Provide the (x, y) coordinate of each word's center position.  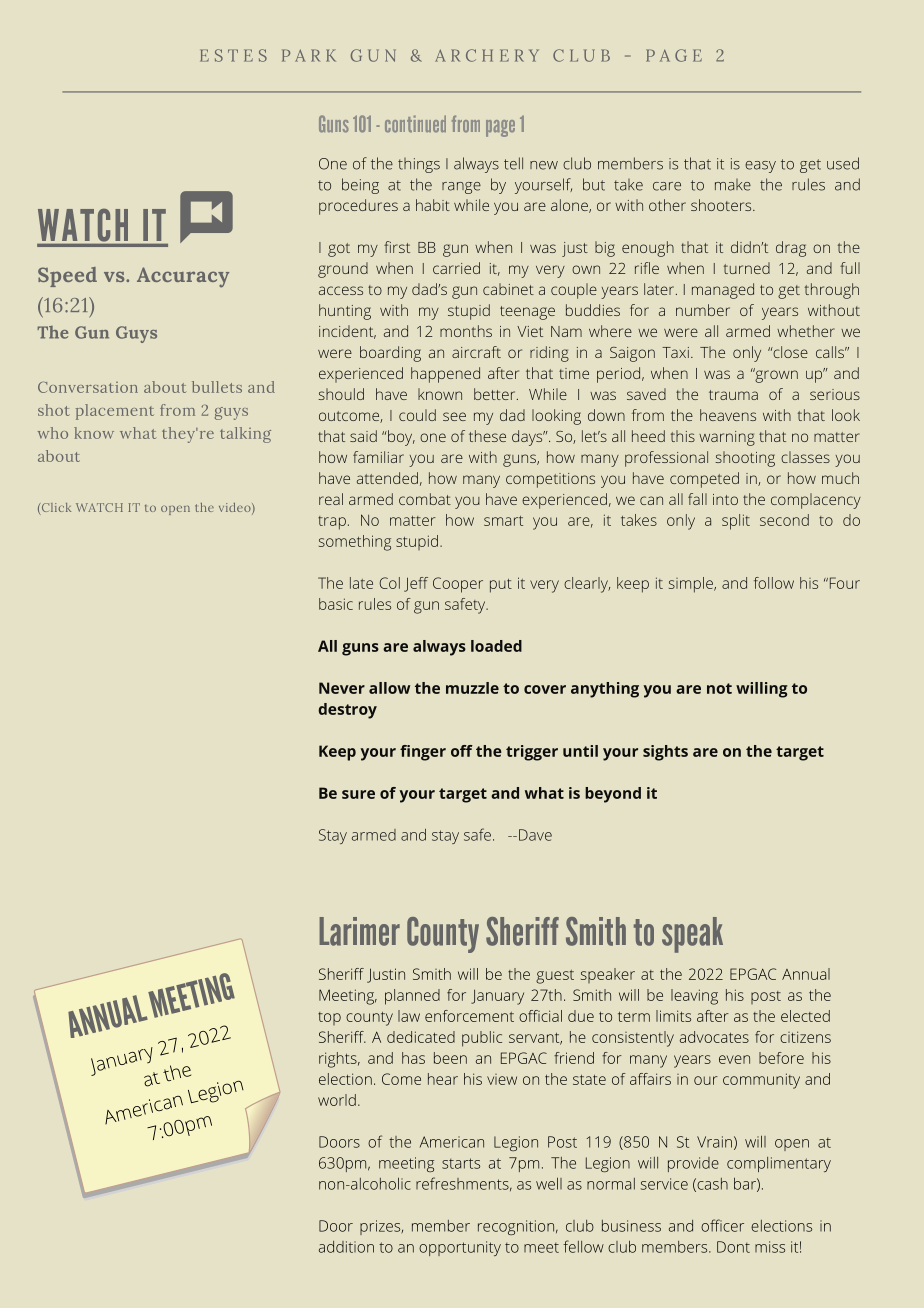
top (329, 1018)
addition (346, 1247)
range (461, 188)
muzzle (472, 688)
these (487, 436)
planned (412, 997)
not (719, 688)
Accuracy (183, 277)
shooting (745, 459)
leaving (694, 997)
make (733, 185)
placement (115, 412)
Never (342, 688)
